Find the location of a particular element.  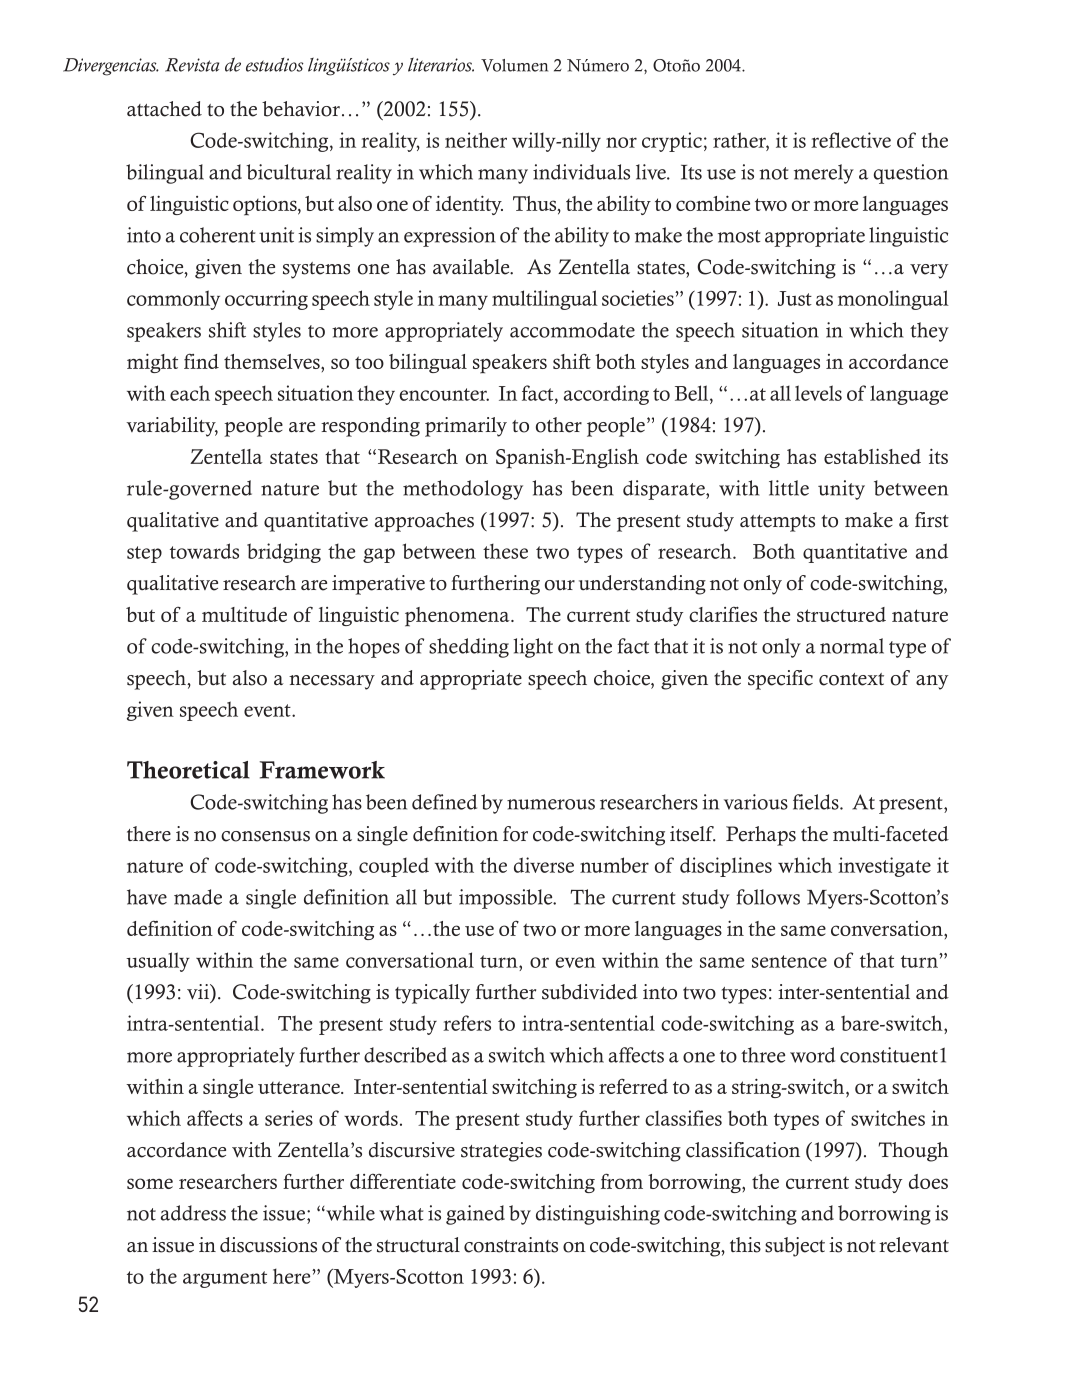

sentence is located at coordinates (789, 961).
